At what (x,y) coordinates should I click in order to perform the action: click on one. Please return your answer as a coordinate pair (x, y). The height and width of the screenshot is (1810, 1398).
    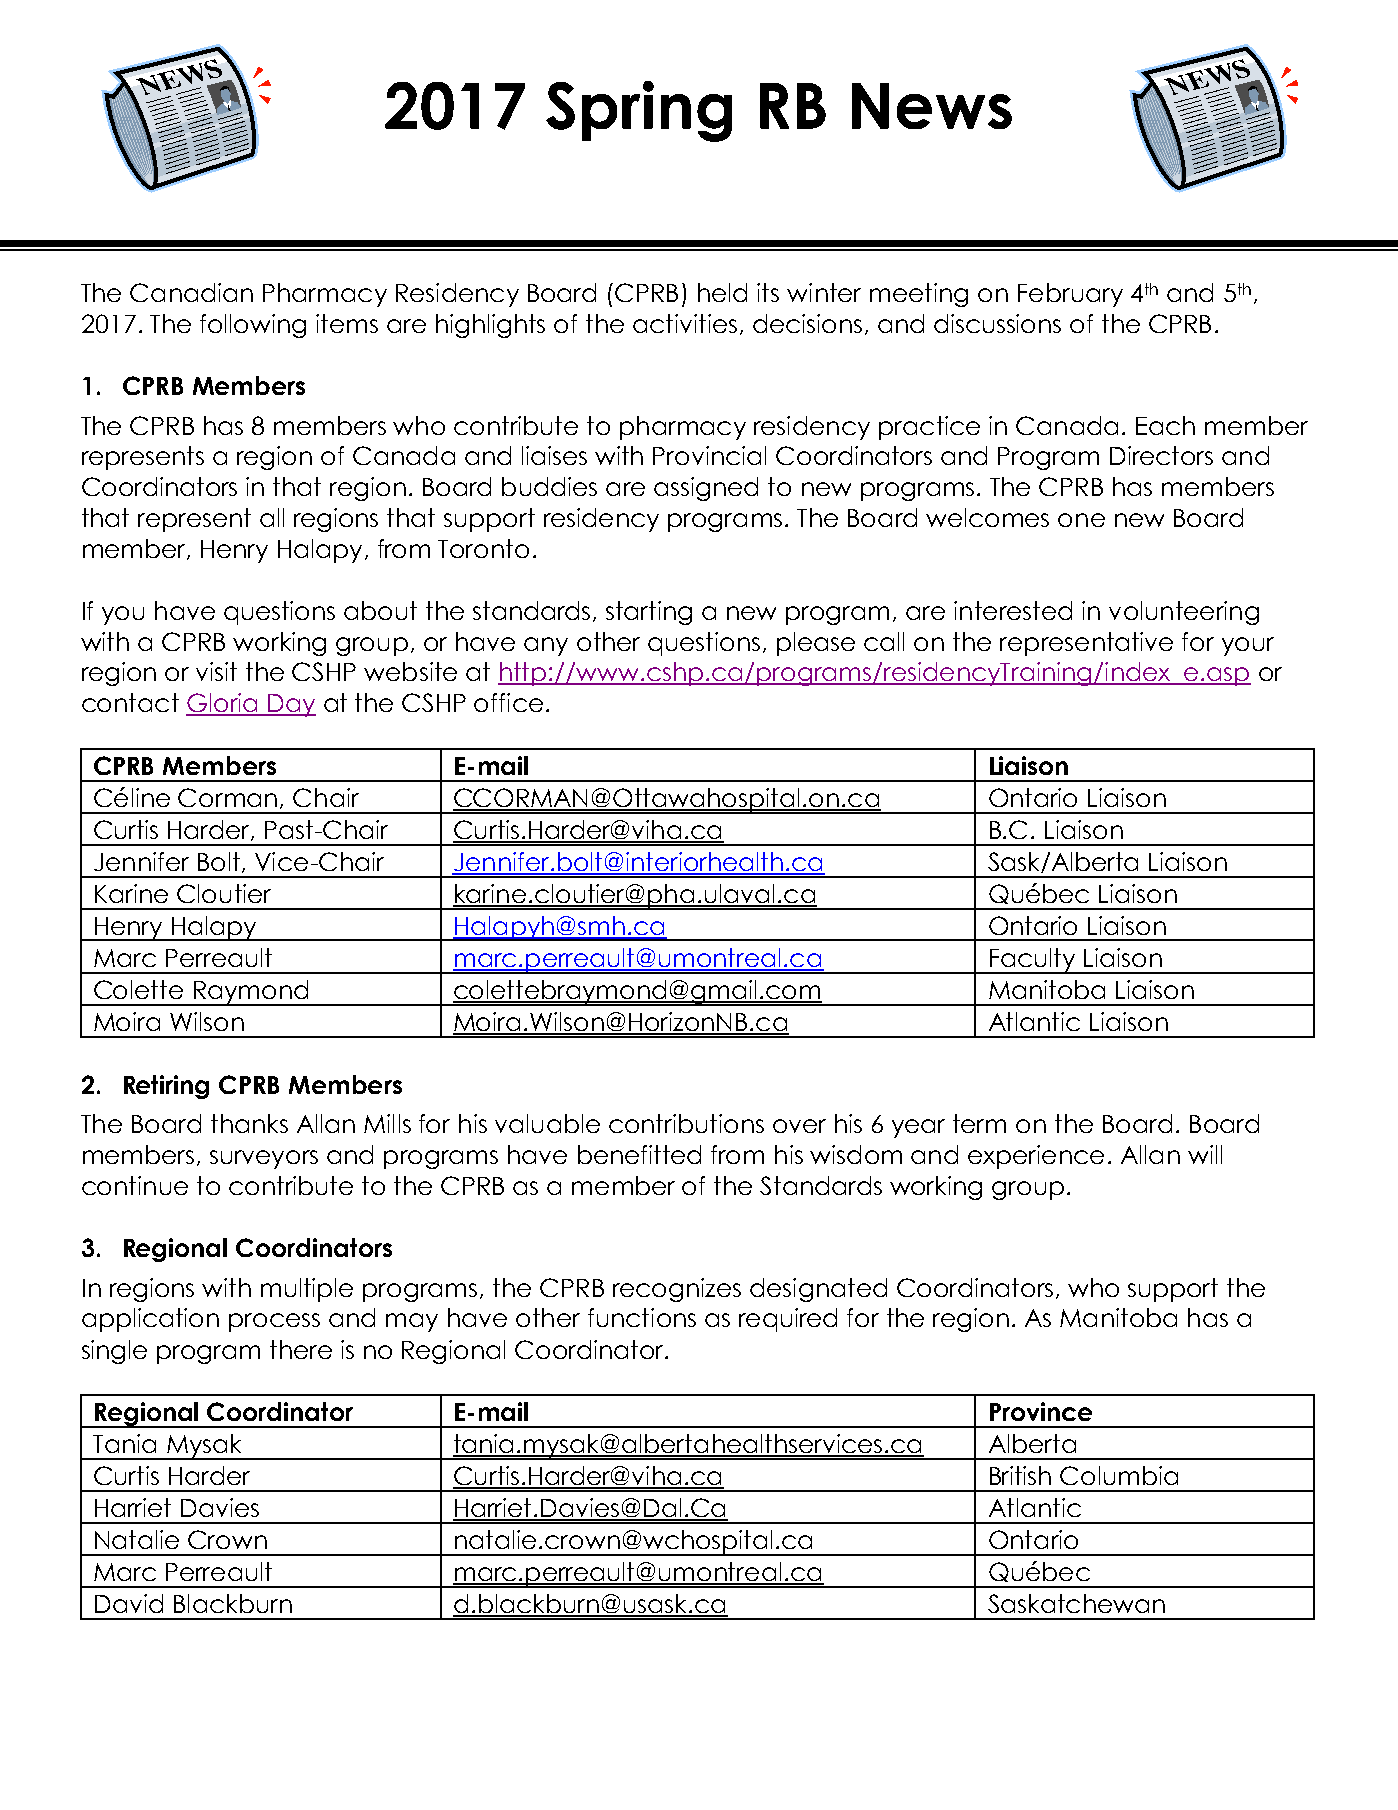
    Looking at the image, I should click on (1081, 520).
